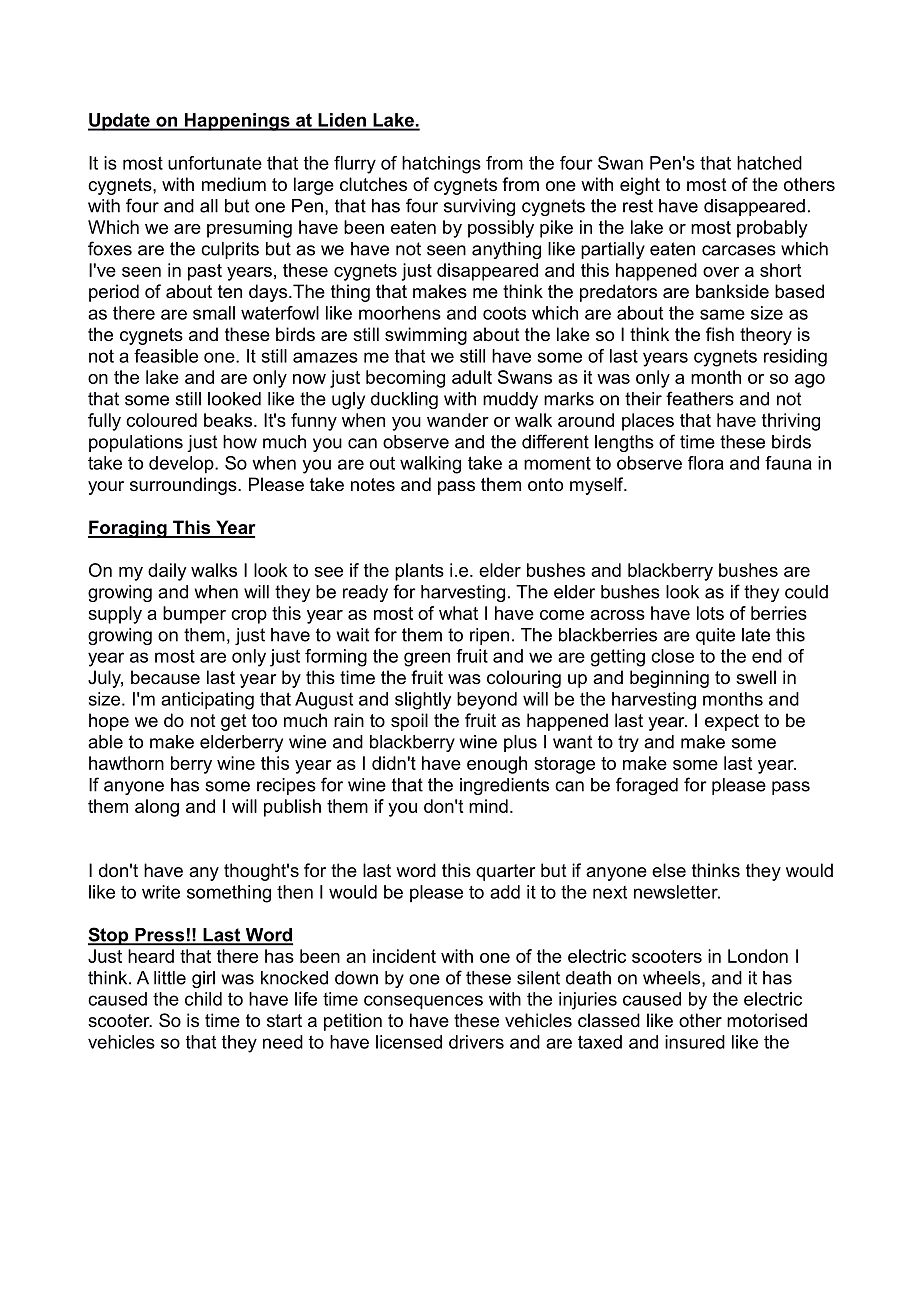  I want to click on hatched, so click(769, 163).
